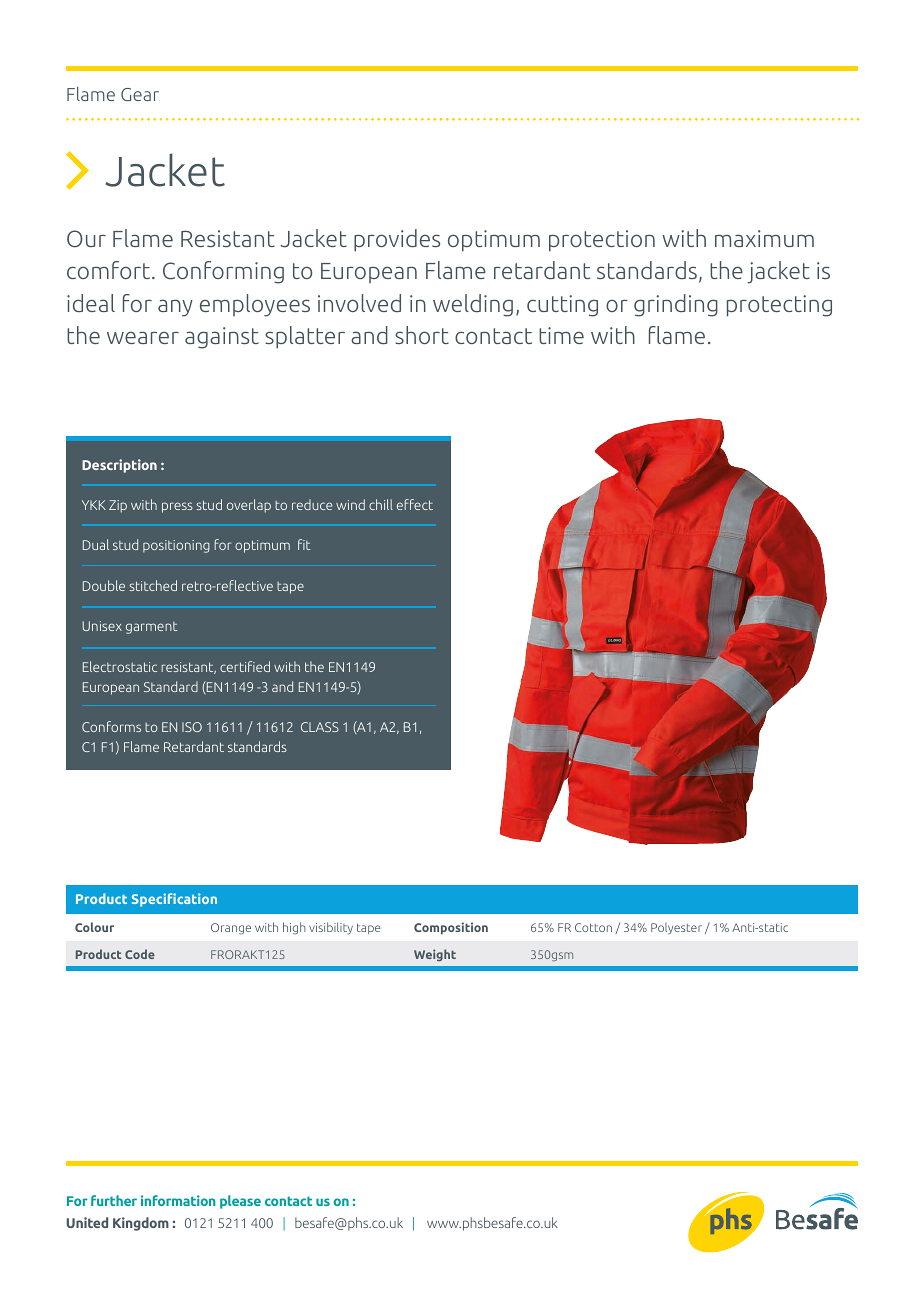 The image size is (924, 1308). I want to click on information, so click(178, 1200).
